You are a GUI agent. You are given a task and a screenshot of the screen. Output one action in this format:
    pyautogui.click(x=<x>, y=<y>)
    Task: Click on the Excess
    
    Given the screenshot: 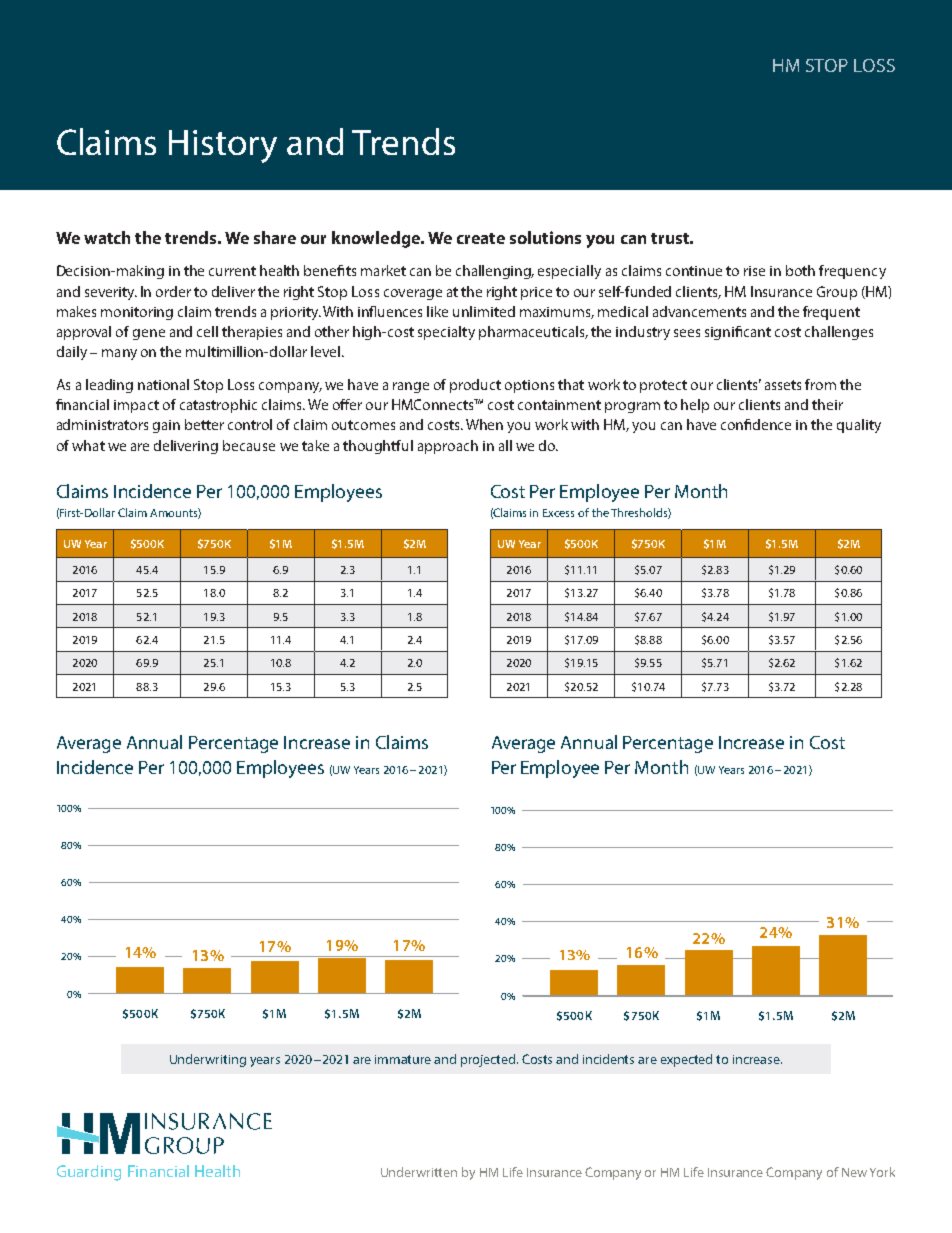 What is the action you would take?
    pyautogui.click(x=558, y=513)
